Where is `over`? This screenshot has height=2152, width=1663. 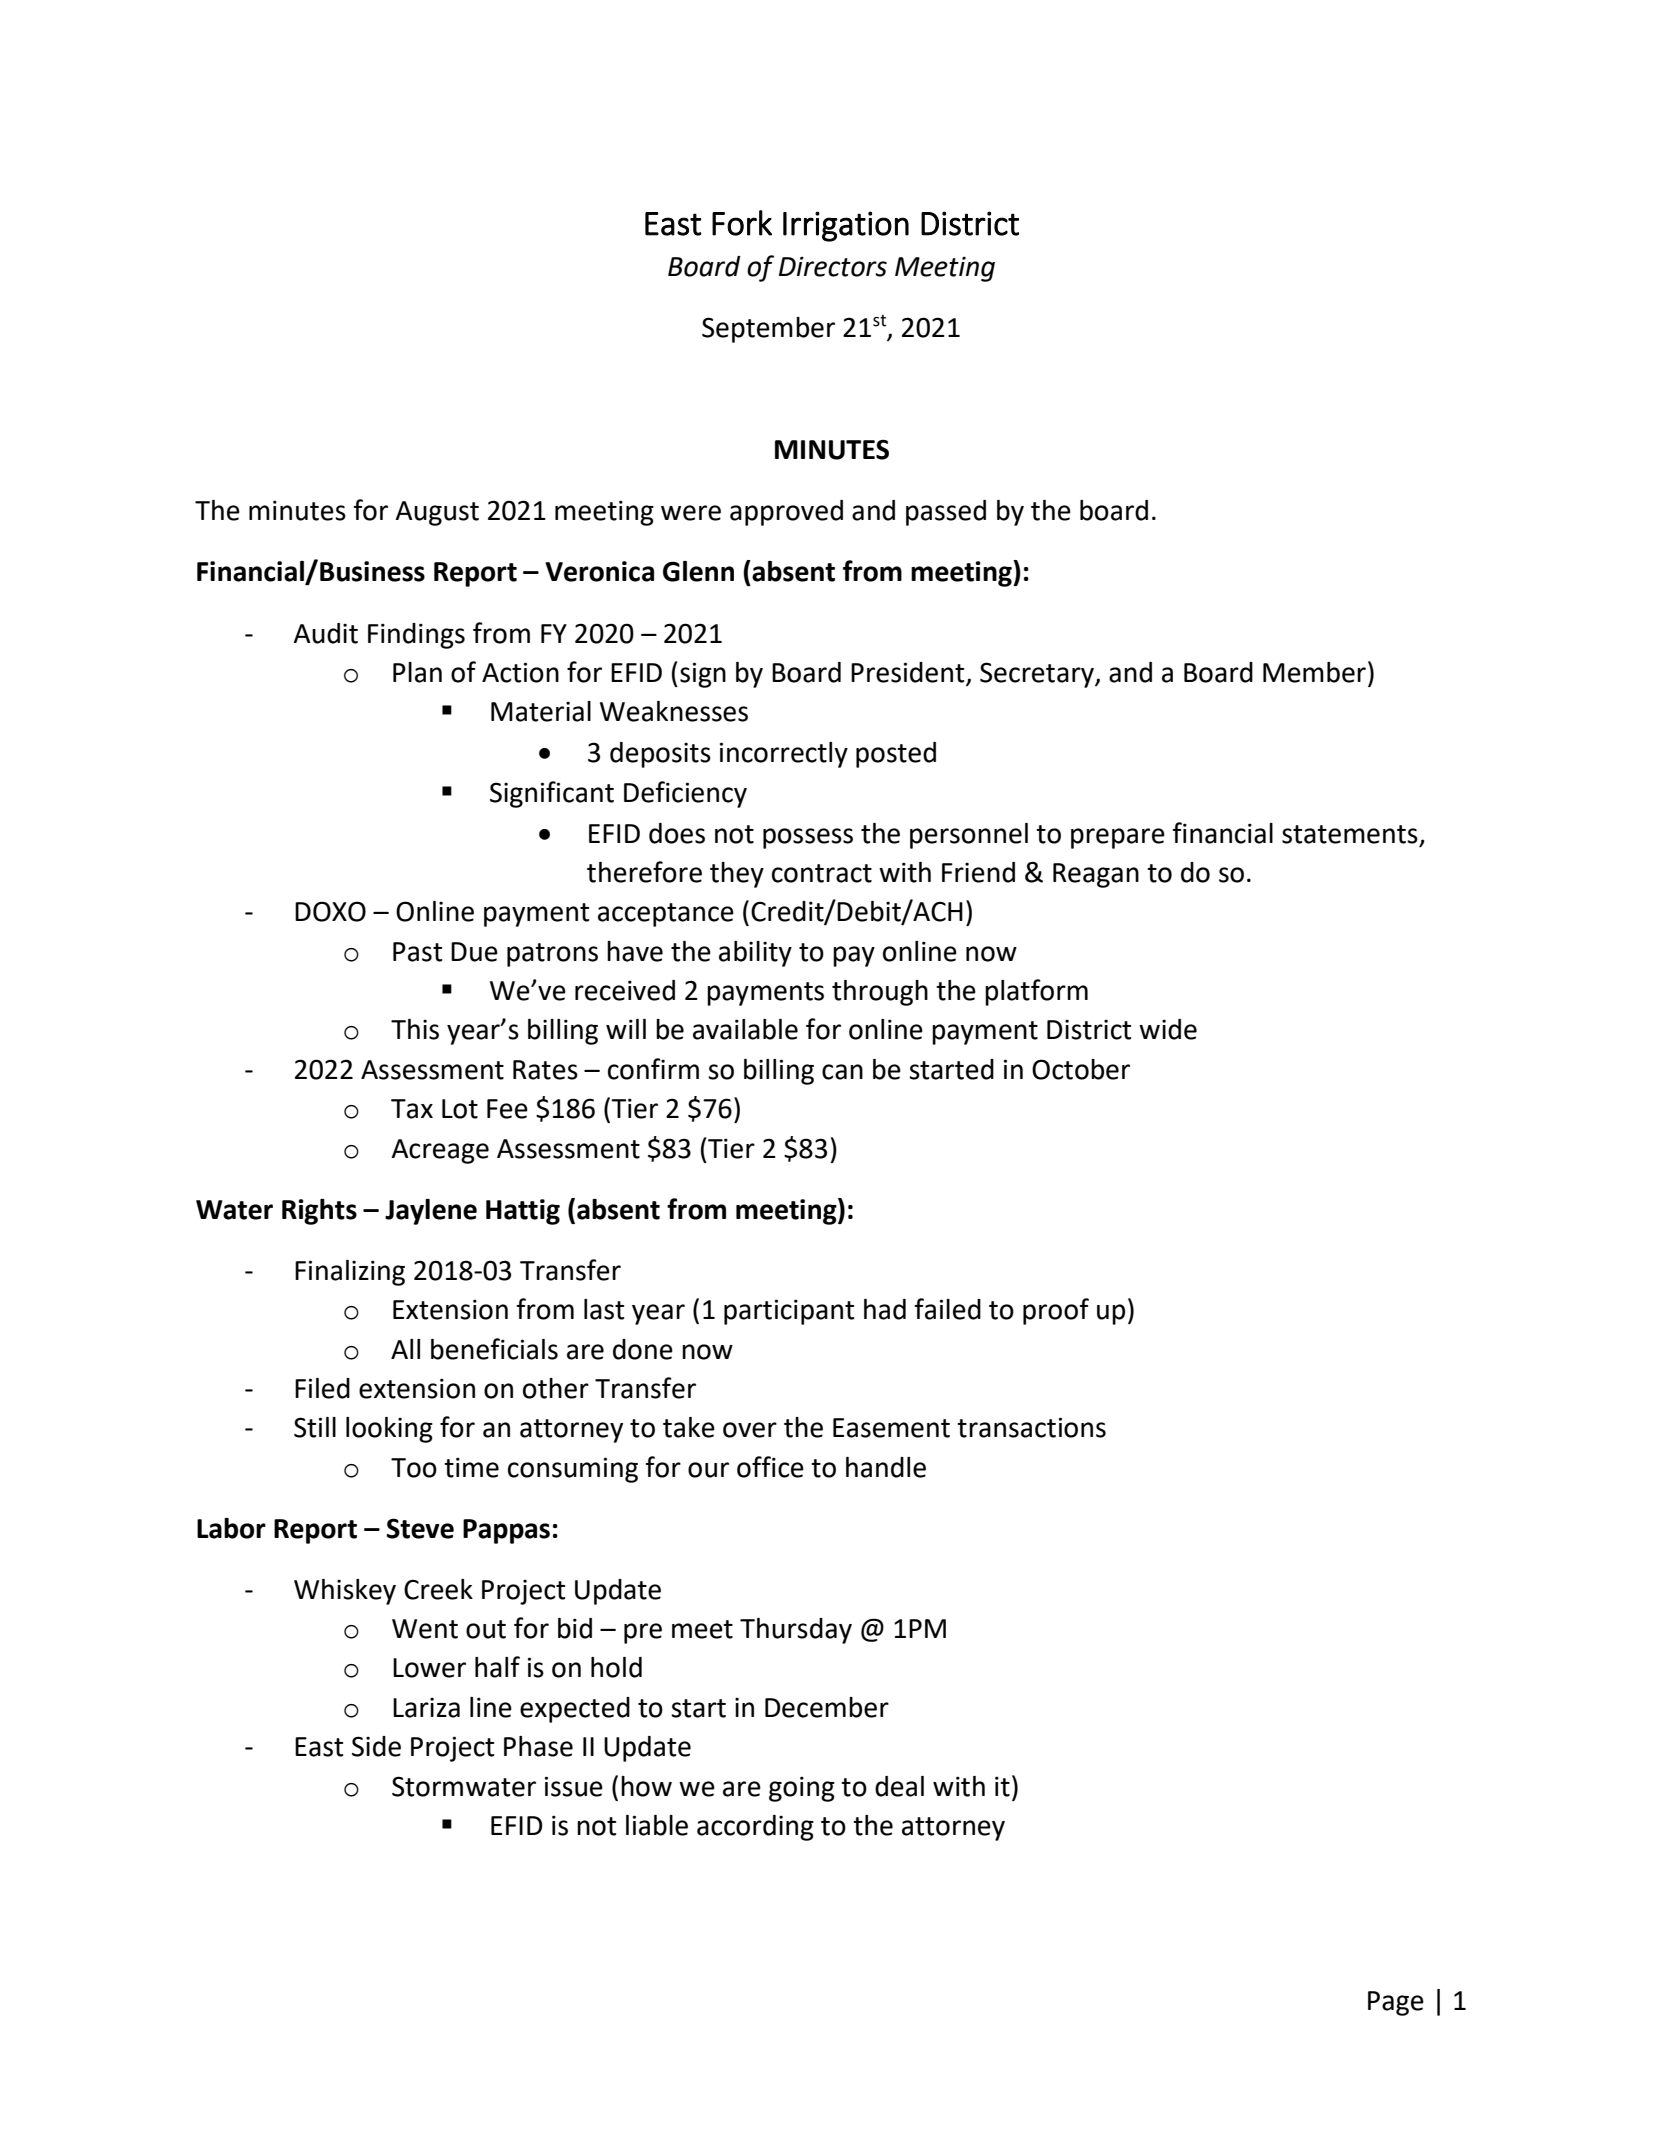
over is located at coordinates (750, 1430).
